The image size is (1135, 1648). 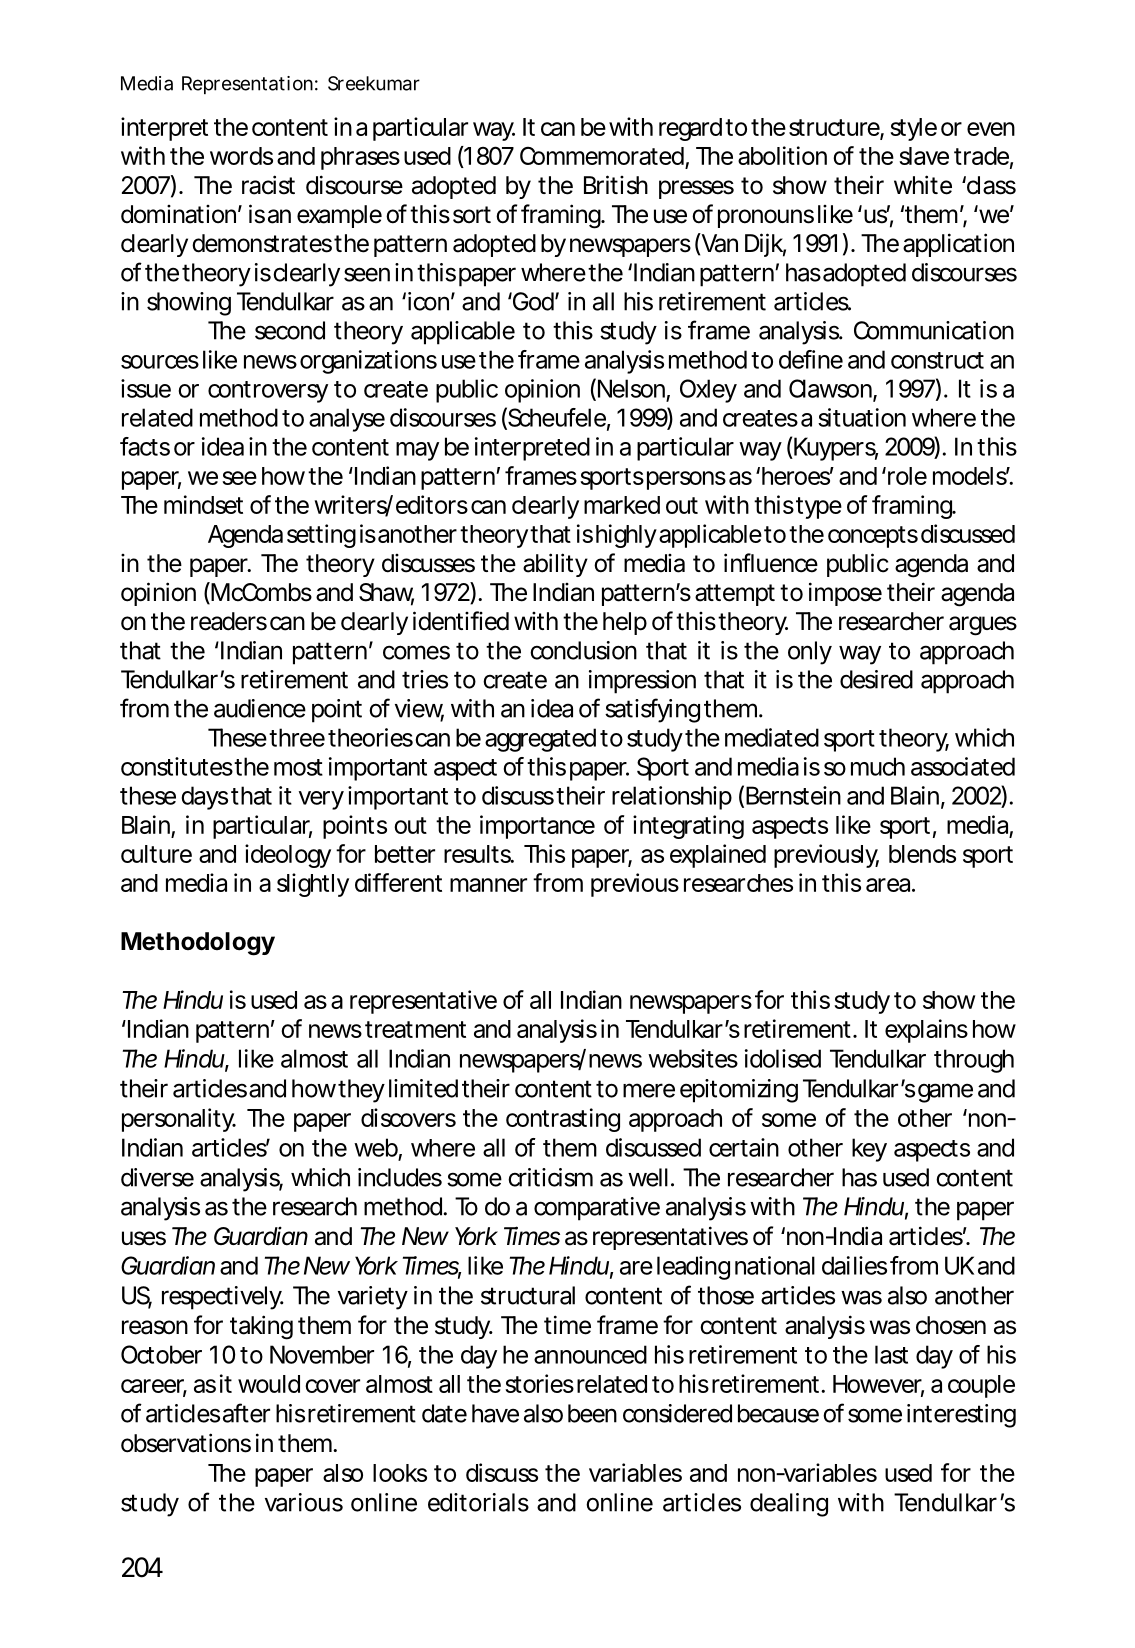 What do you see at coordinates (869, 1150) in the image?
I see `key` at bounding box center [869, 1150].
